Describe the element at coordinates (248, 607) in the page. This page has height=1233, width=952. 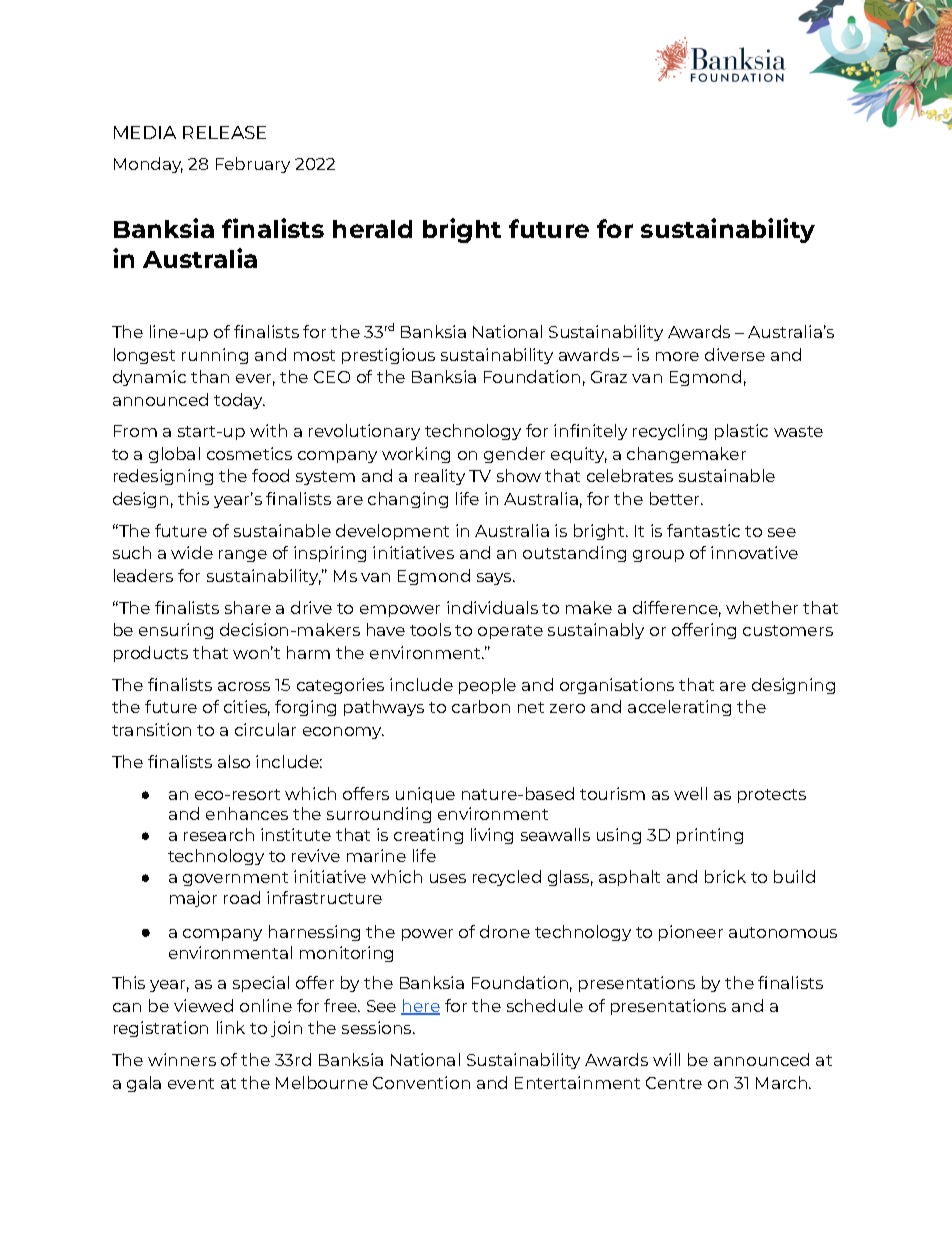
I see `share` at that location.
